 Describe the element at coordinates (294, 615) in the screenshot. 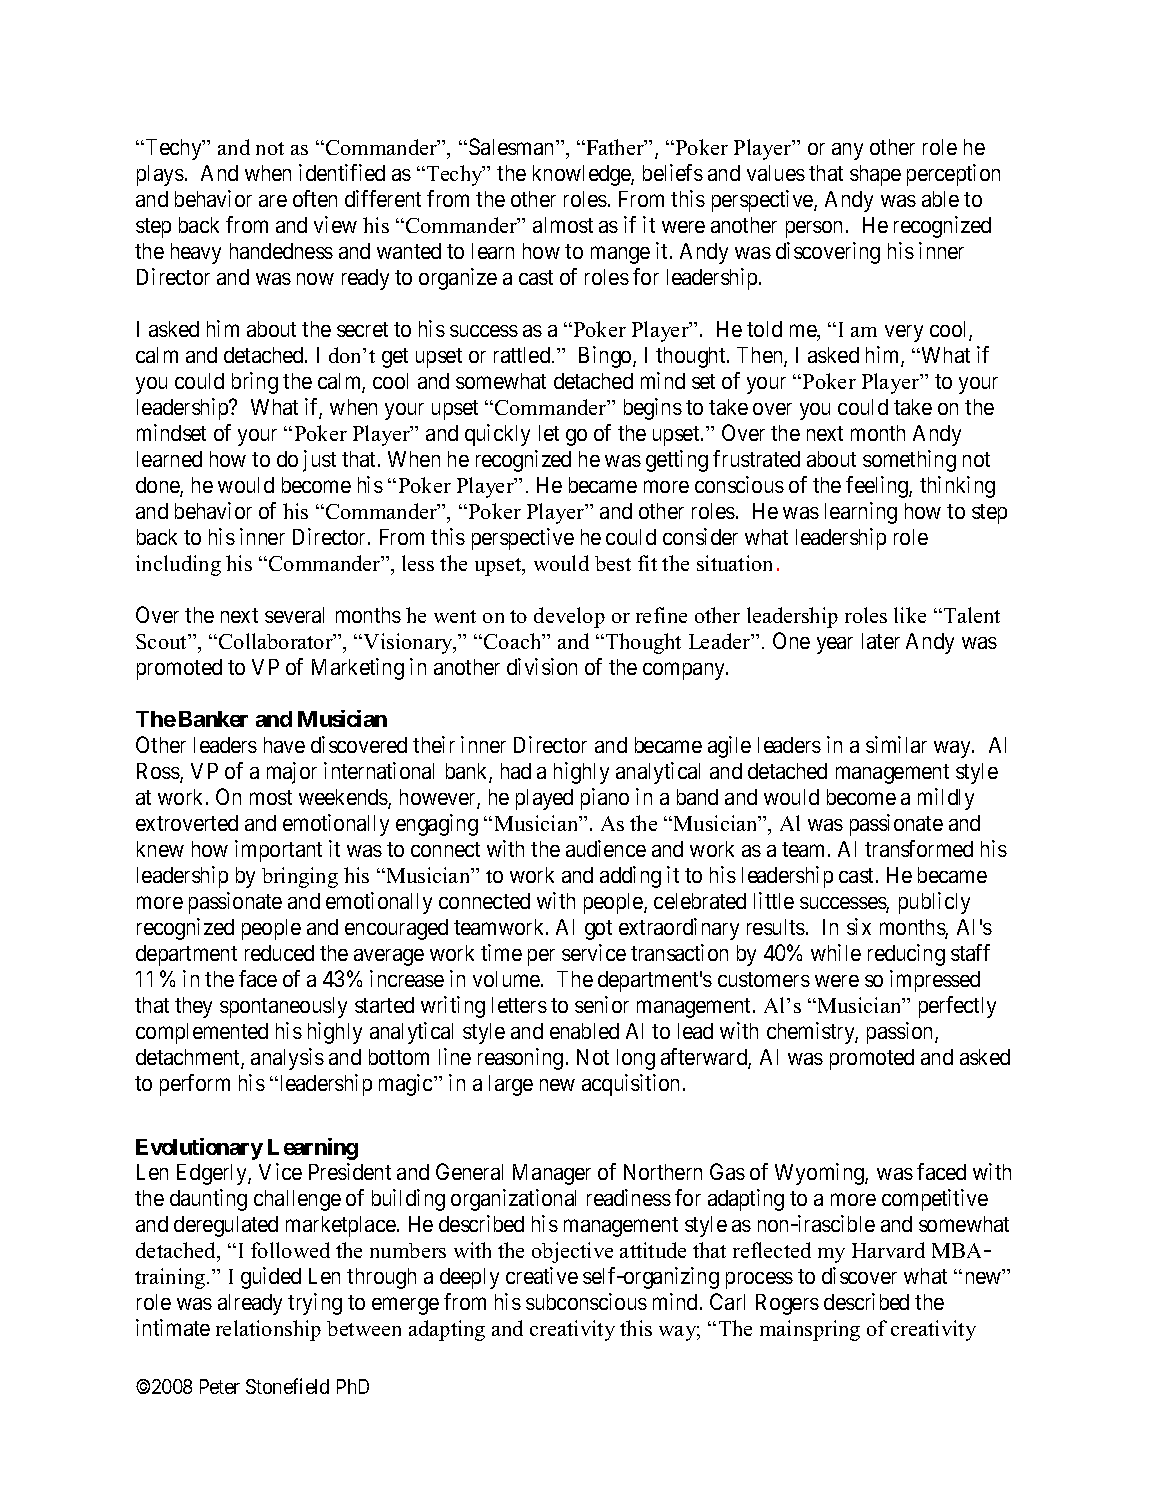

I see `several` at that location.
